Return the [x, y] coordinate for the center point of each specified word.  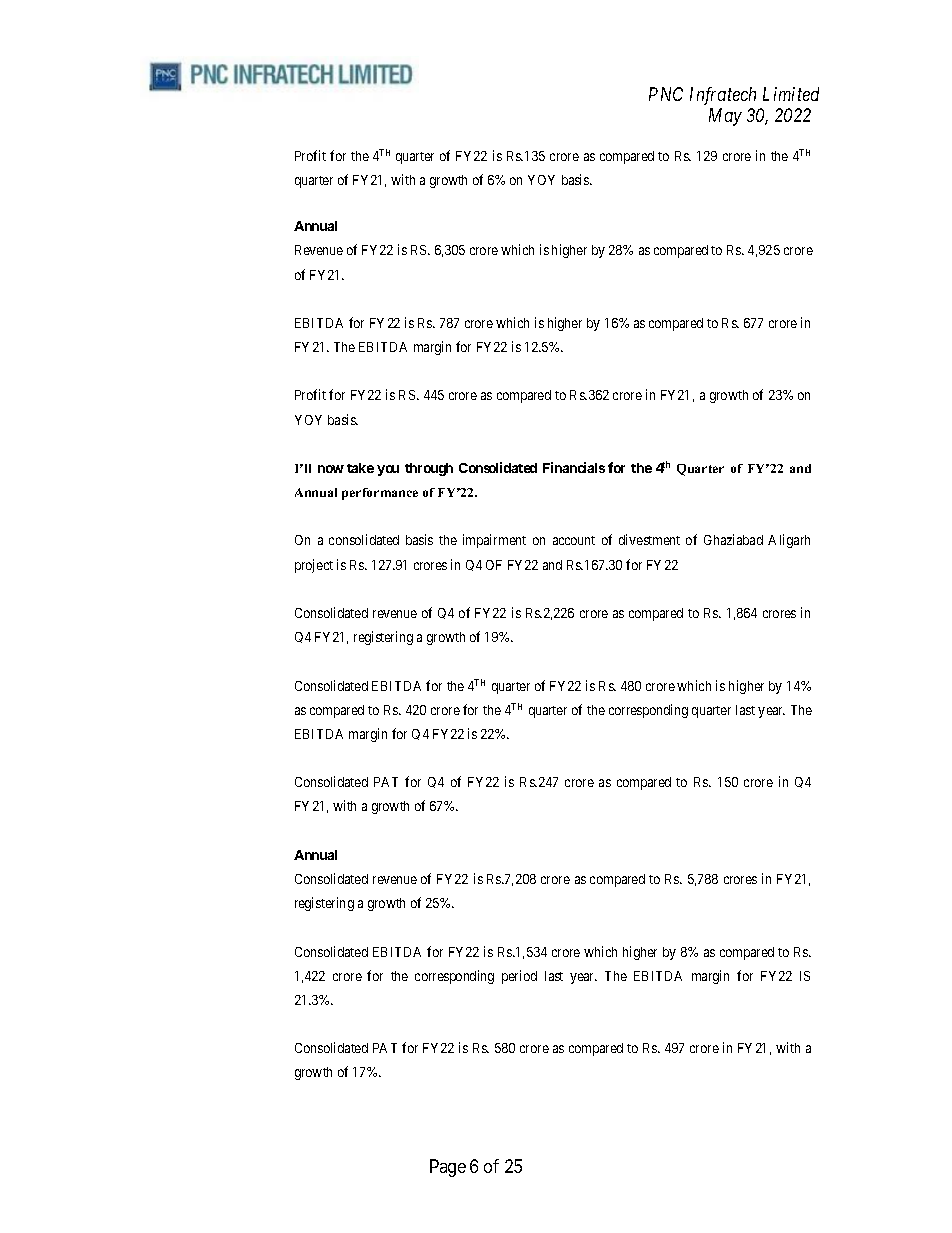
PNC [666, 94]
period [519, 977]
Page [448, 1168]
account [574, 540]
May [725, 117]
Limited [791, 94]
